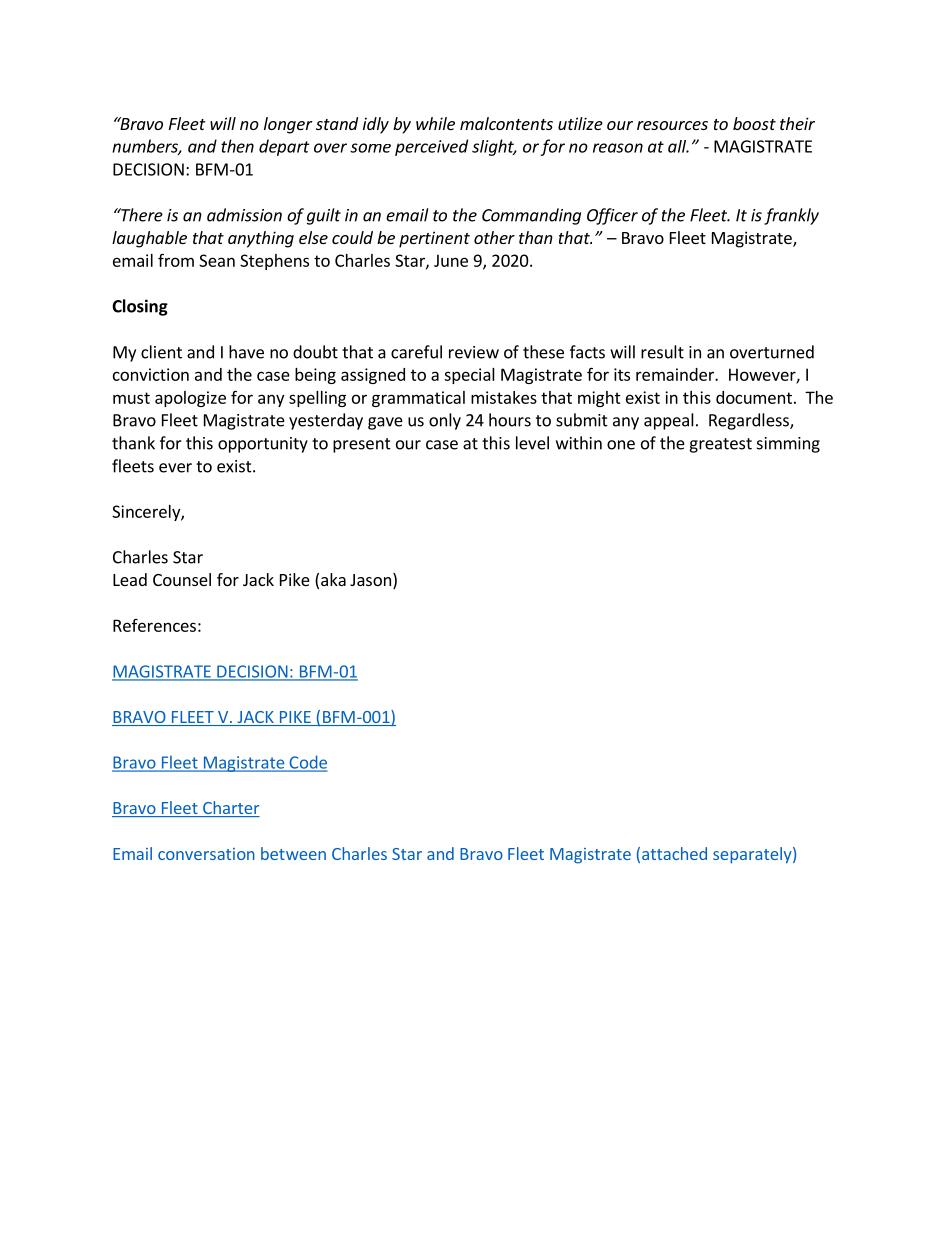 This screenshot has height=1233, width=952. What do you see at coordinates (307, 763) in the screenshot?
I see `Code` at bounding box center [307, 763].
